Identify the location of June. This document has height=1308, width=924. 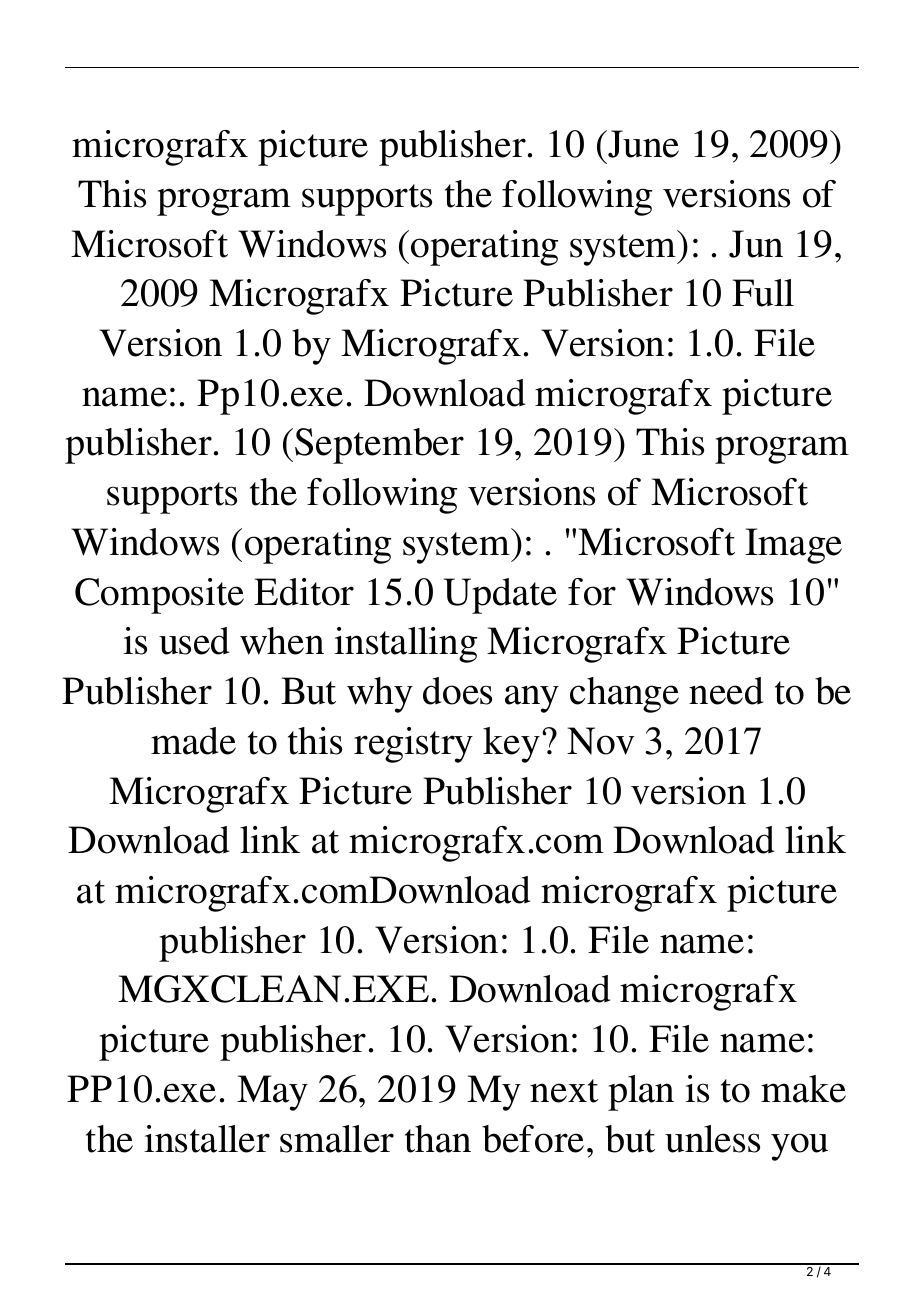
(642, 144).
